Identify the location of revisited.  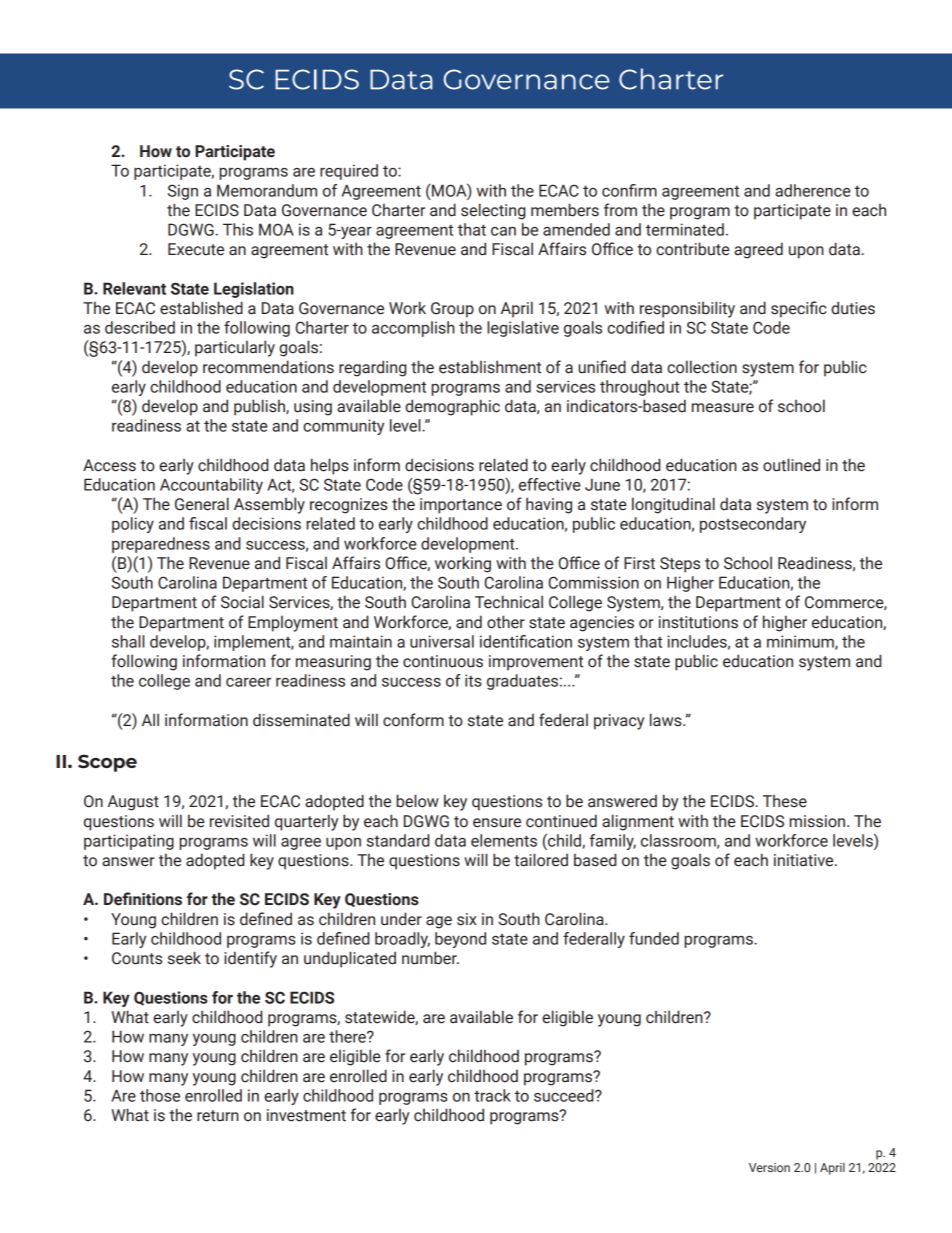
(239, 821).
